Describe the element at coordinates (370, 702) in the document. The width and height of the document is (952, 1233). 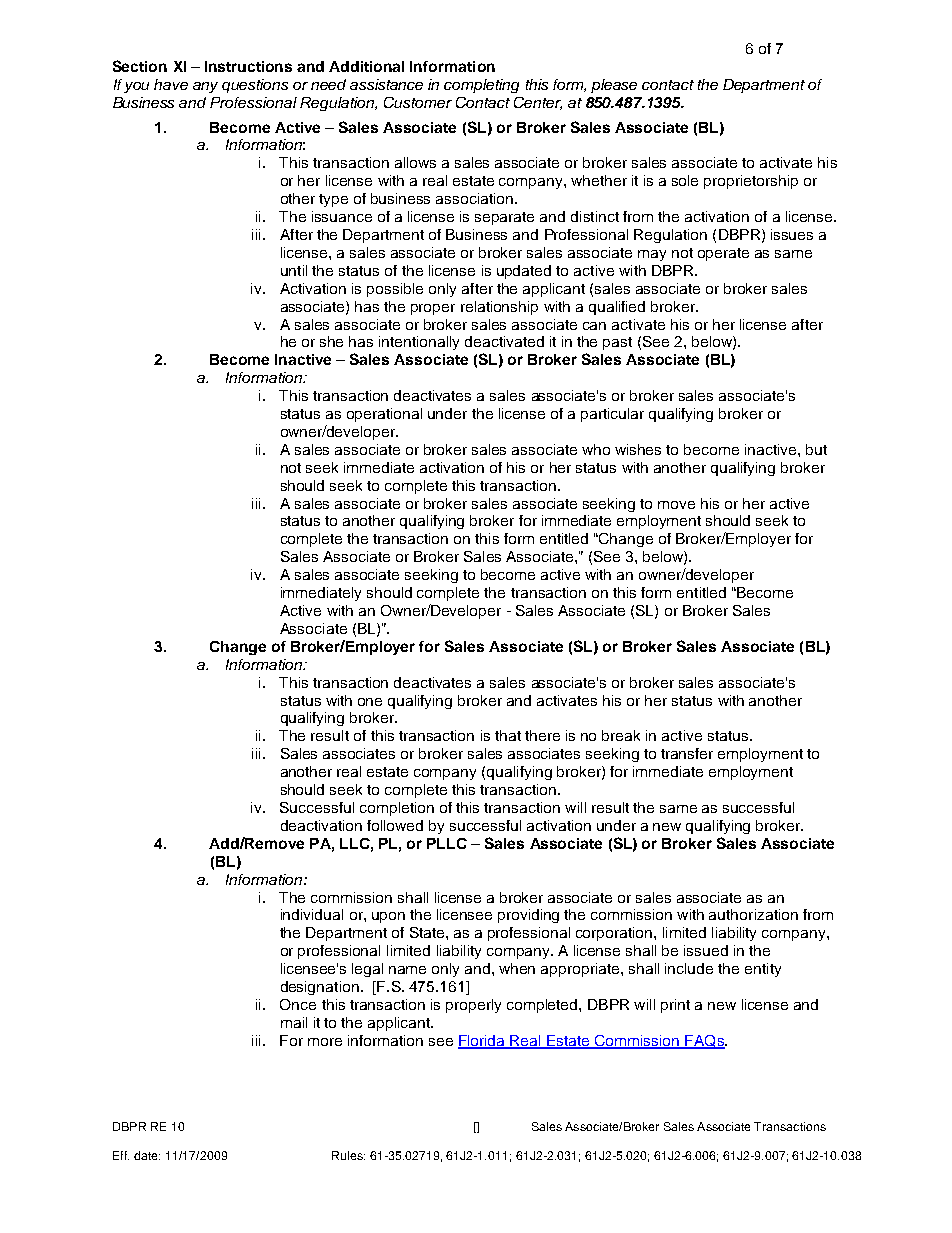
I see `one` at that location.
